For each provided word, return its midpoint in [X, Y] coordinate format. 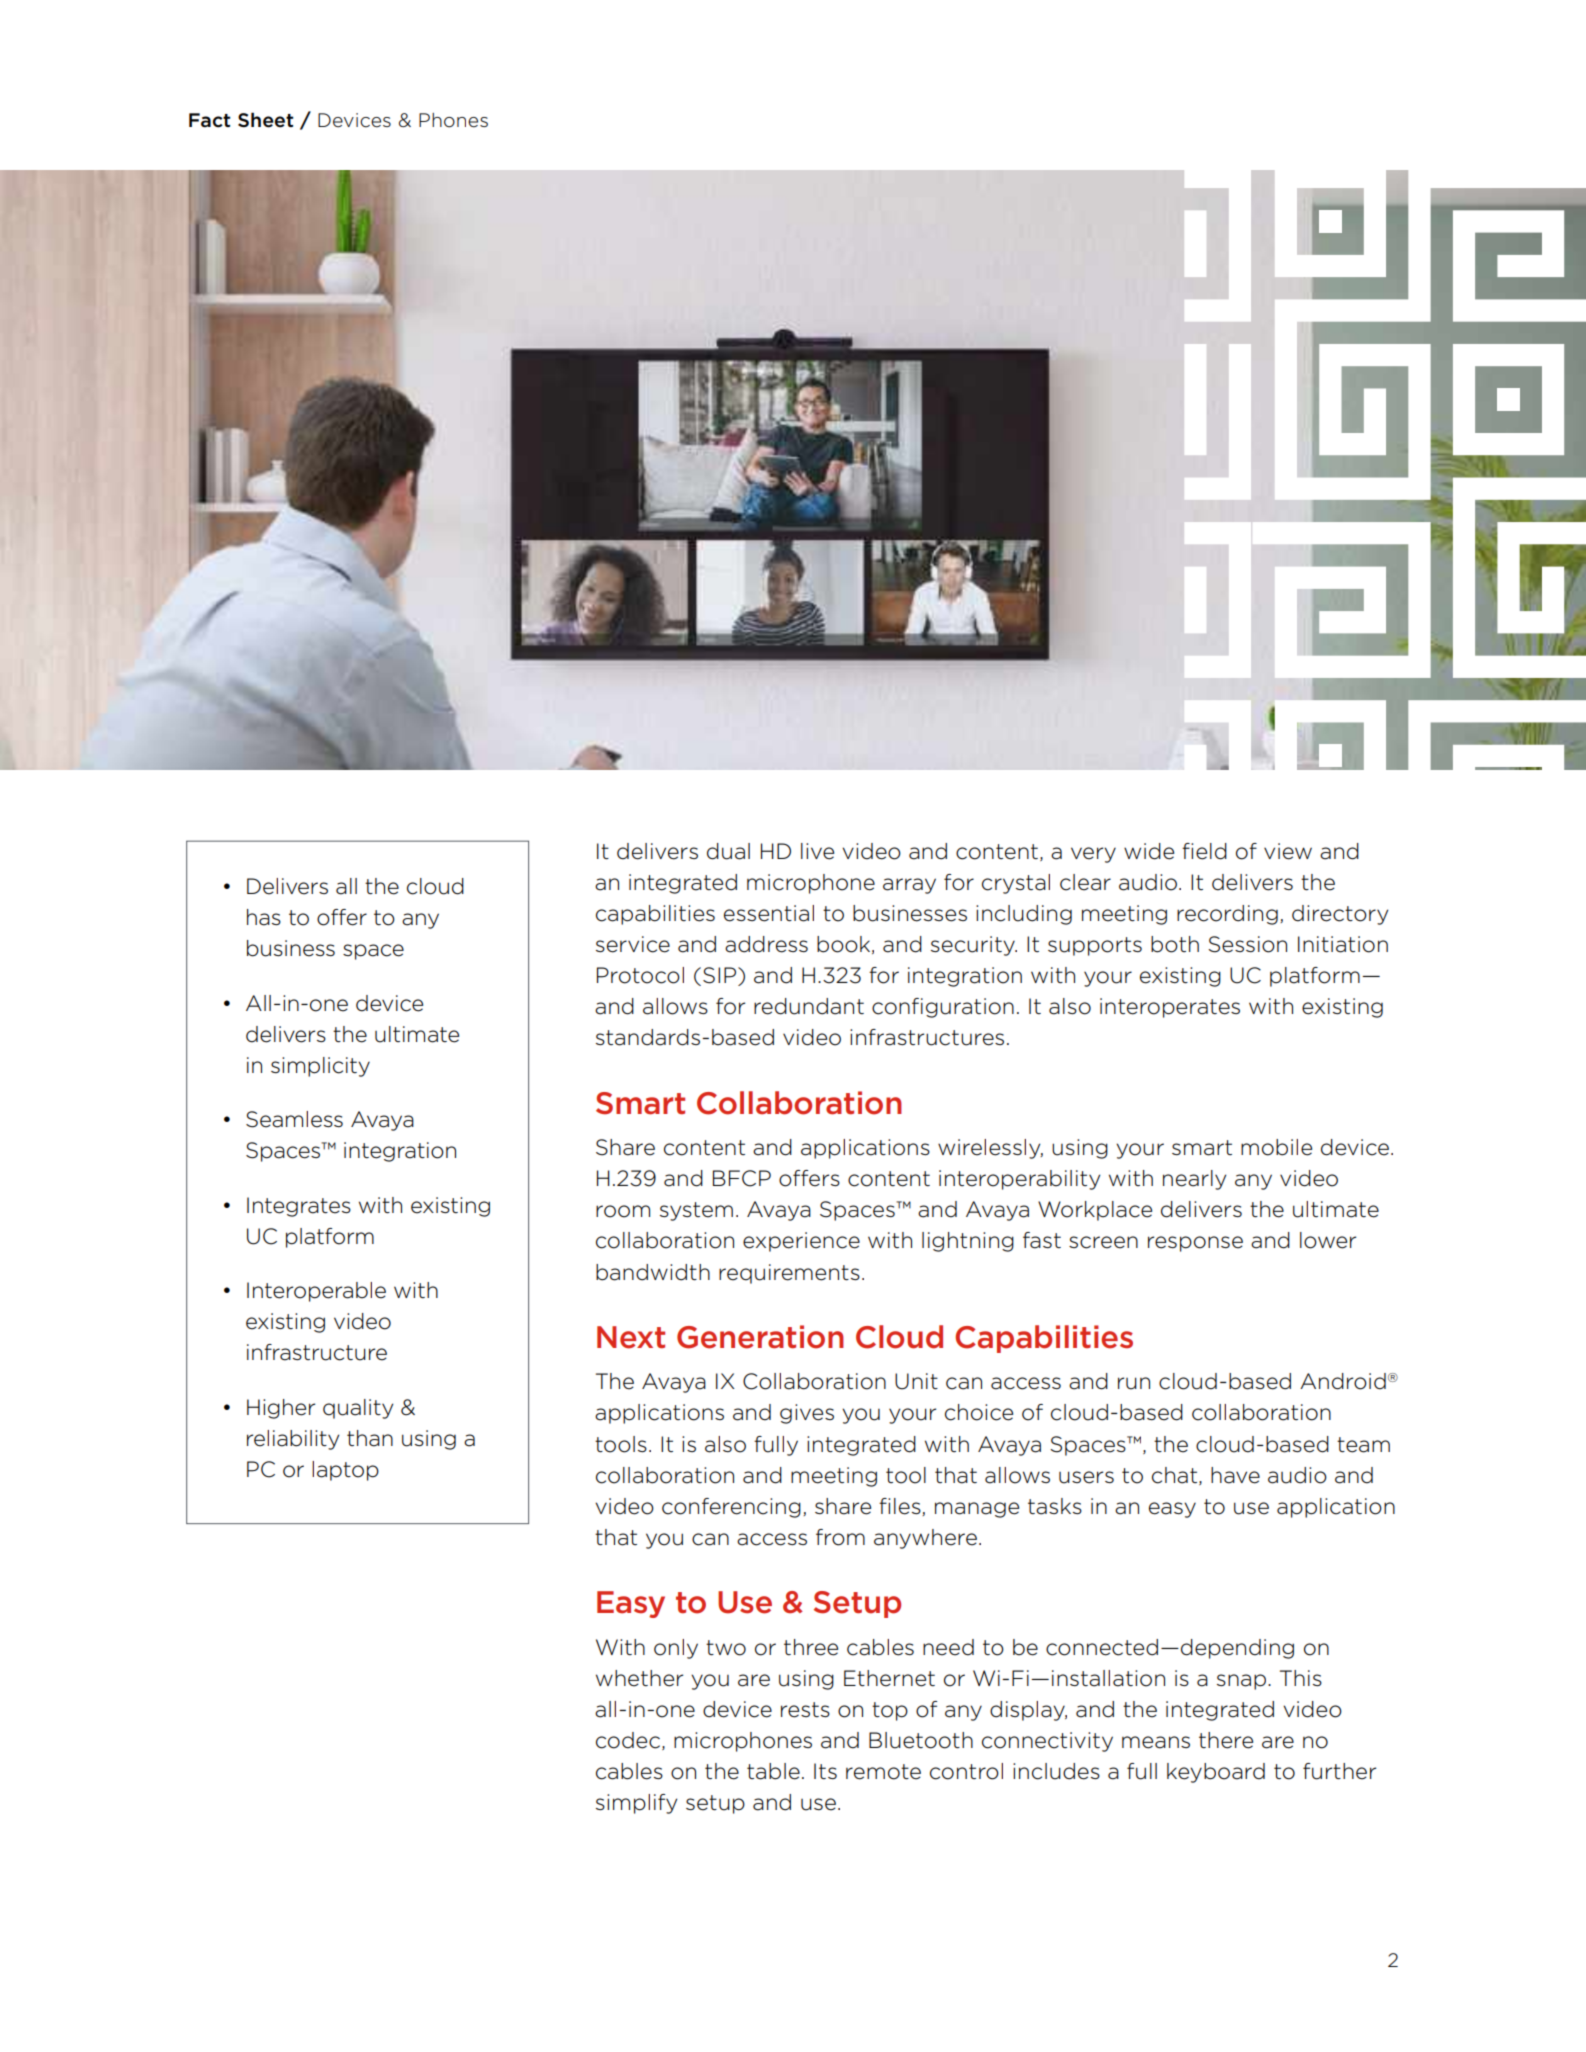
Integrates [299, 1207]
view [1288, 851]
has [264, 917]
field [1204, 851]
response [1195, 1244]
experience [801, 1242]
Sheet [266, 120]
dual [728, 851]
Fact [210, 120]
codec [629, 1741]
